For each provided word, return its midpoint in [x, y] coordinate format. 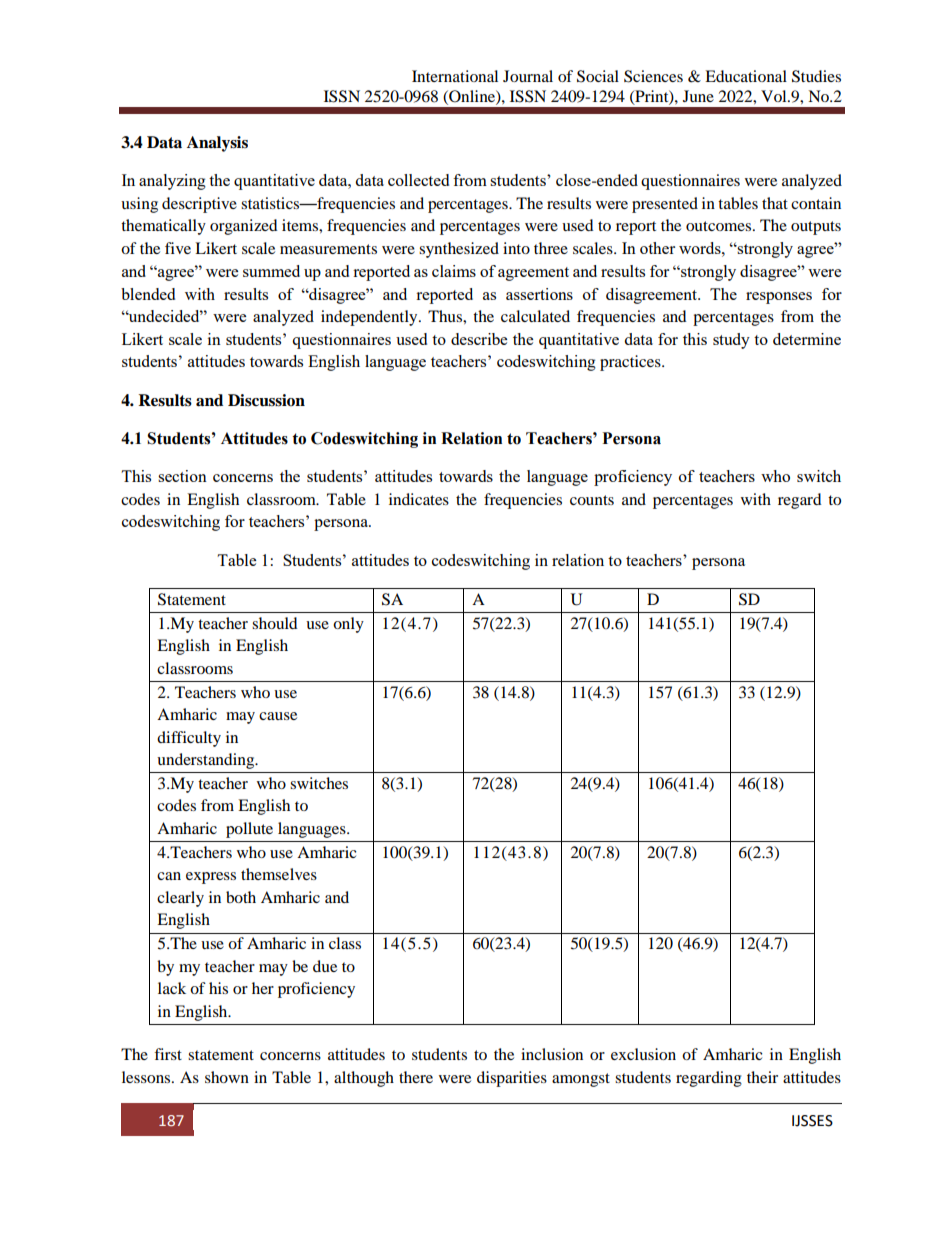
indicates [419, 499]
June [698, 96]
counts [592, 500]
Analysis [217, 144]
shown [227, 1077]
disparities [512, 1079]
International [455, 76]
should [275, 623]
